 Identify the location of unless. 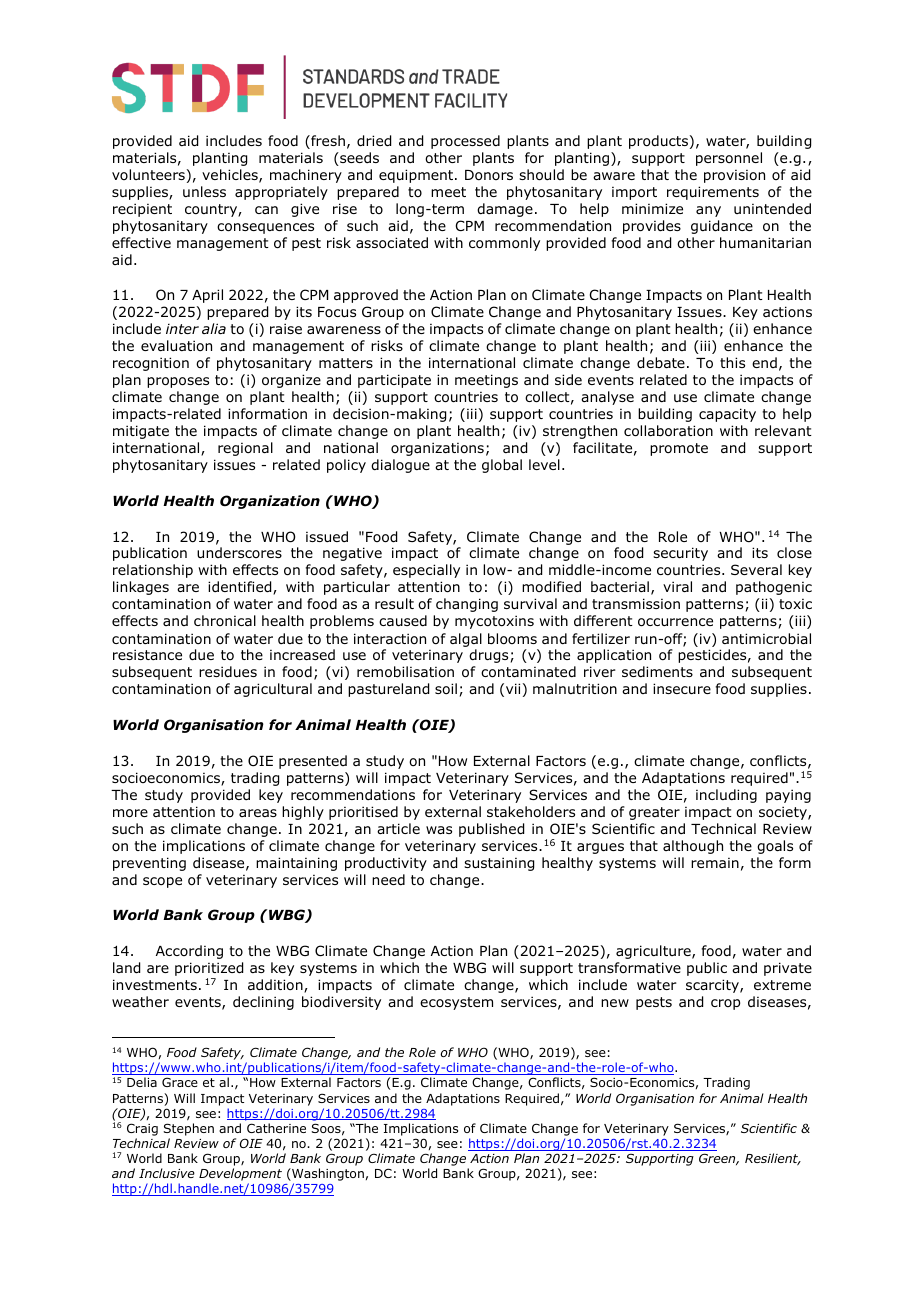
(204, 191).
